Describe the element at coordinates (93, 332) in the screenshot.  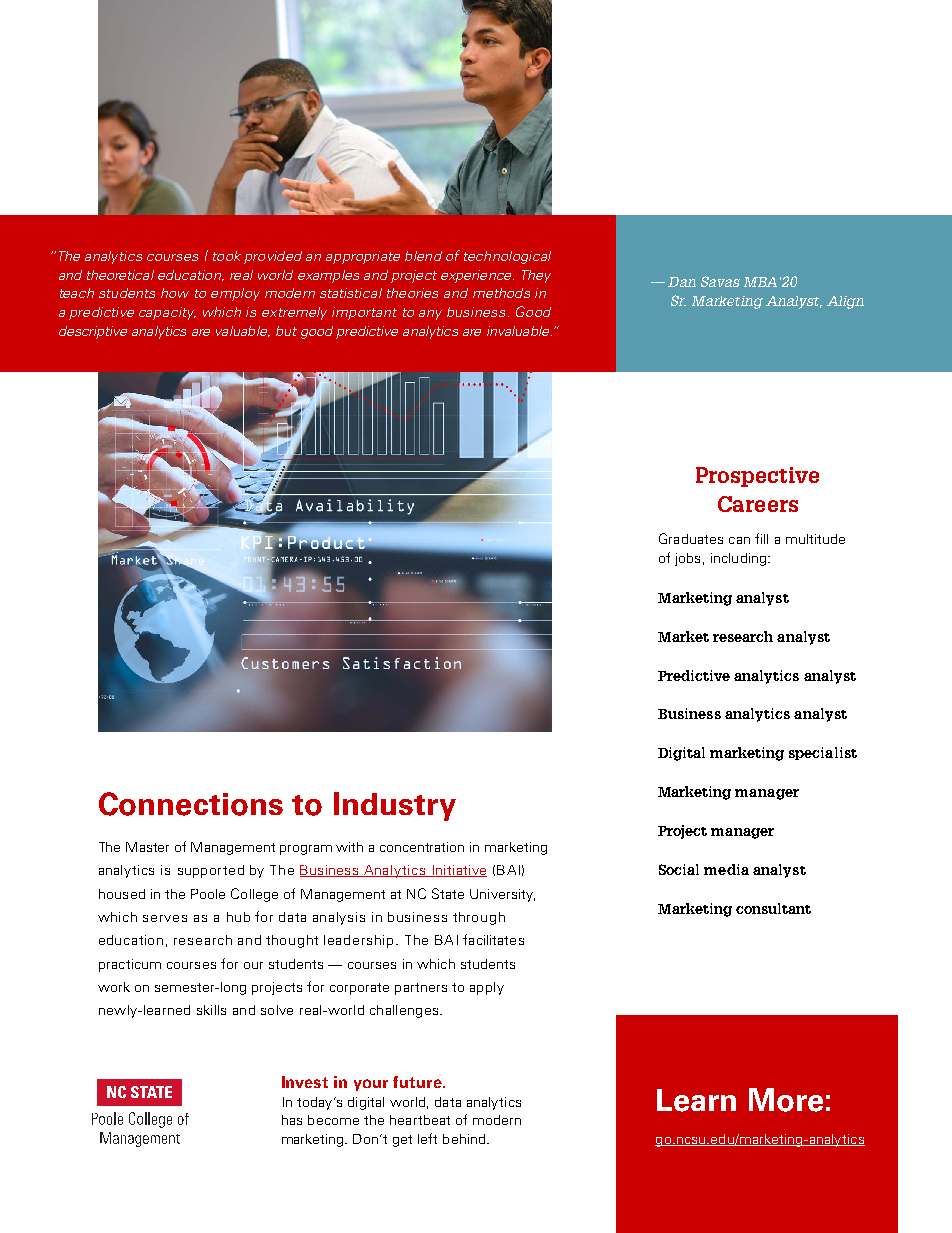
I see `descriptive` at that location.
